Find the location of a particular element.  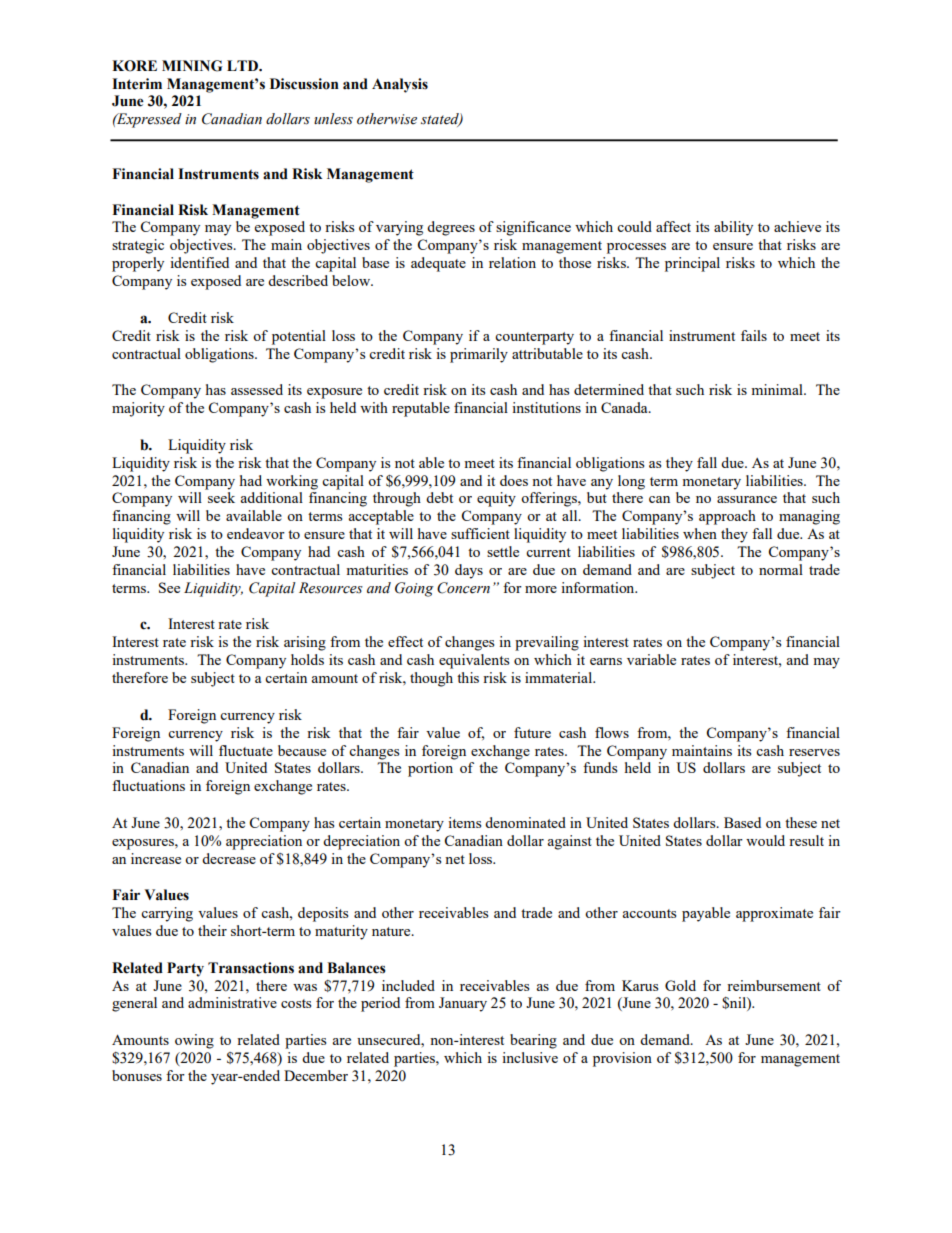

Analysis is located at coordinates (400, 85).
